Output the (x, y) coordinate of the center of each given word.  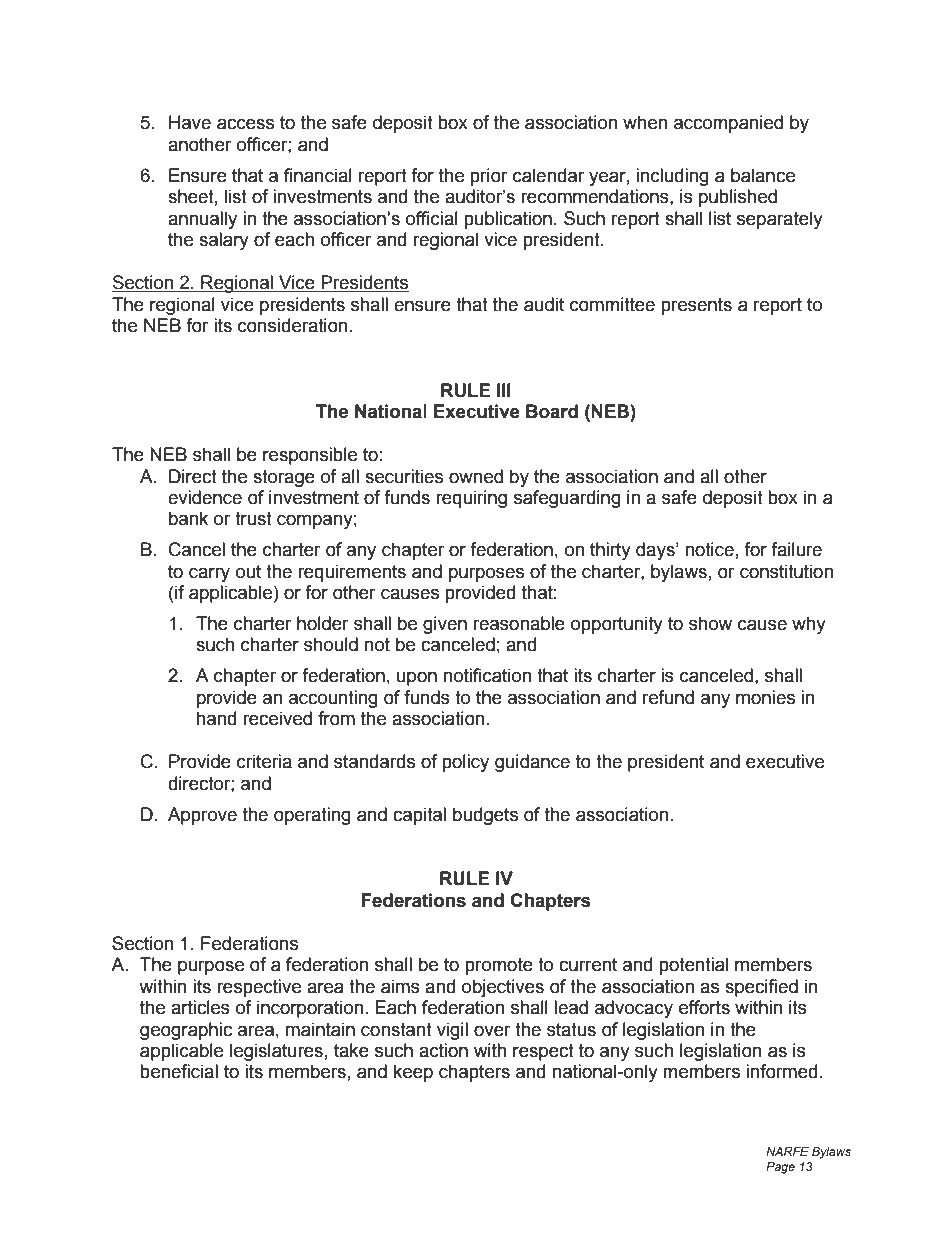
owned (476, 476)
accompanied (728, 124)
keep (413, 1073)
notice (709, 549)
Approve (202, 816)
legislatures (276, 1052)
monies (765, 697)
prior (489, 177)
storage (284, 478)
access (245, 124)
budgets (485, 816)
